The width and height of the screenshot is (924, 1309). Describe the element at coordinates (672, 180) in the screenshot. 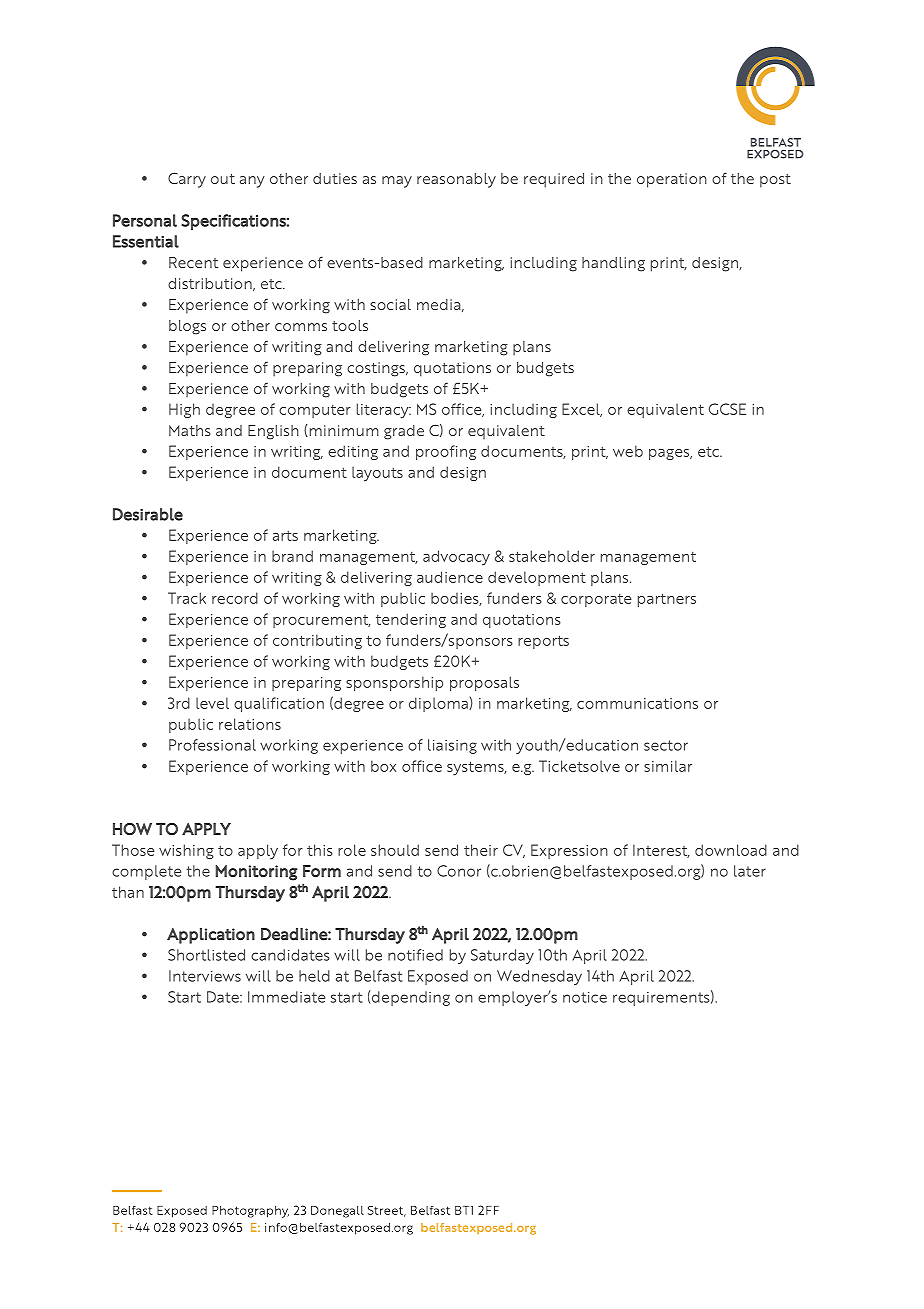

I see `operation` at that location.
